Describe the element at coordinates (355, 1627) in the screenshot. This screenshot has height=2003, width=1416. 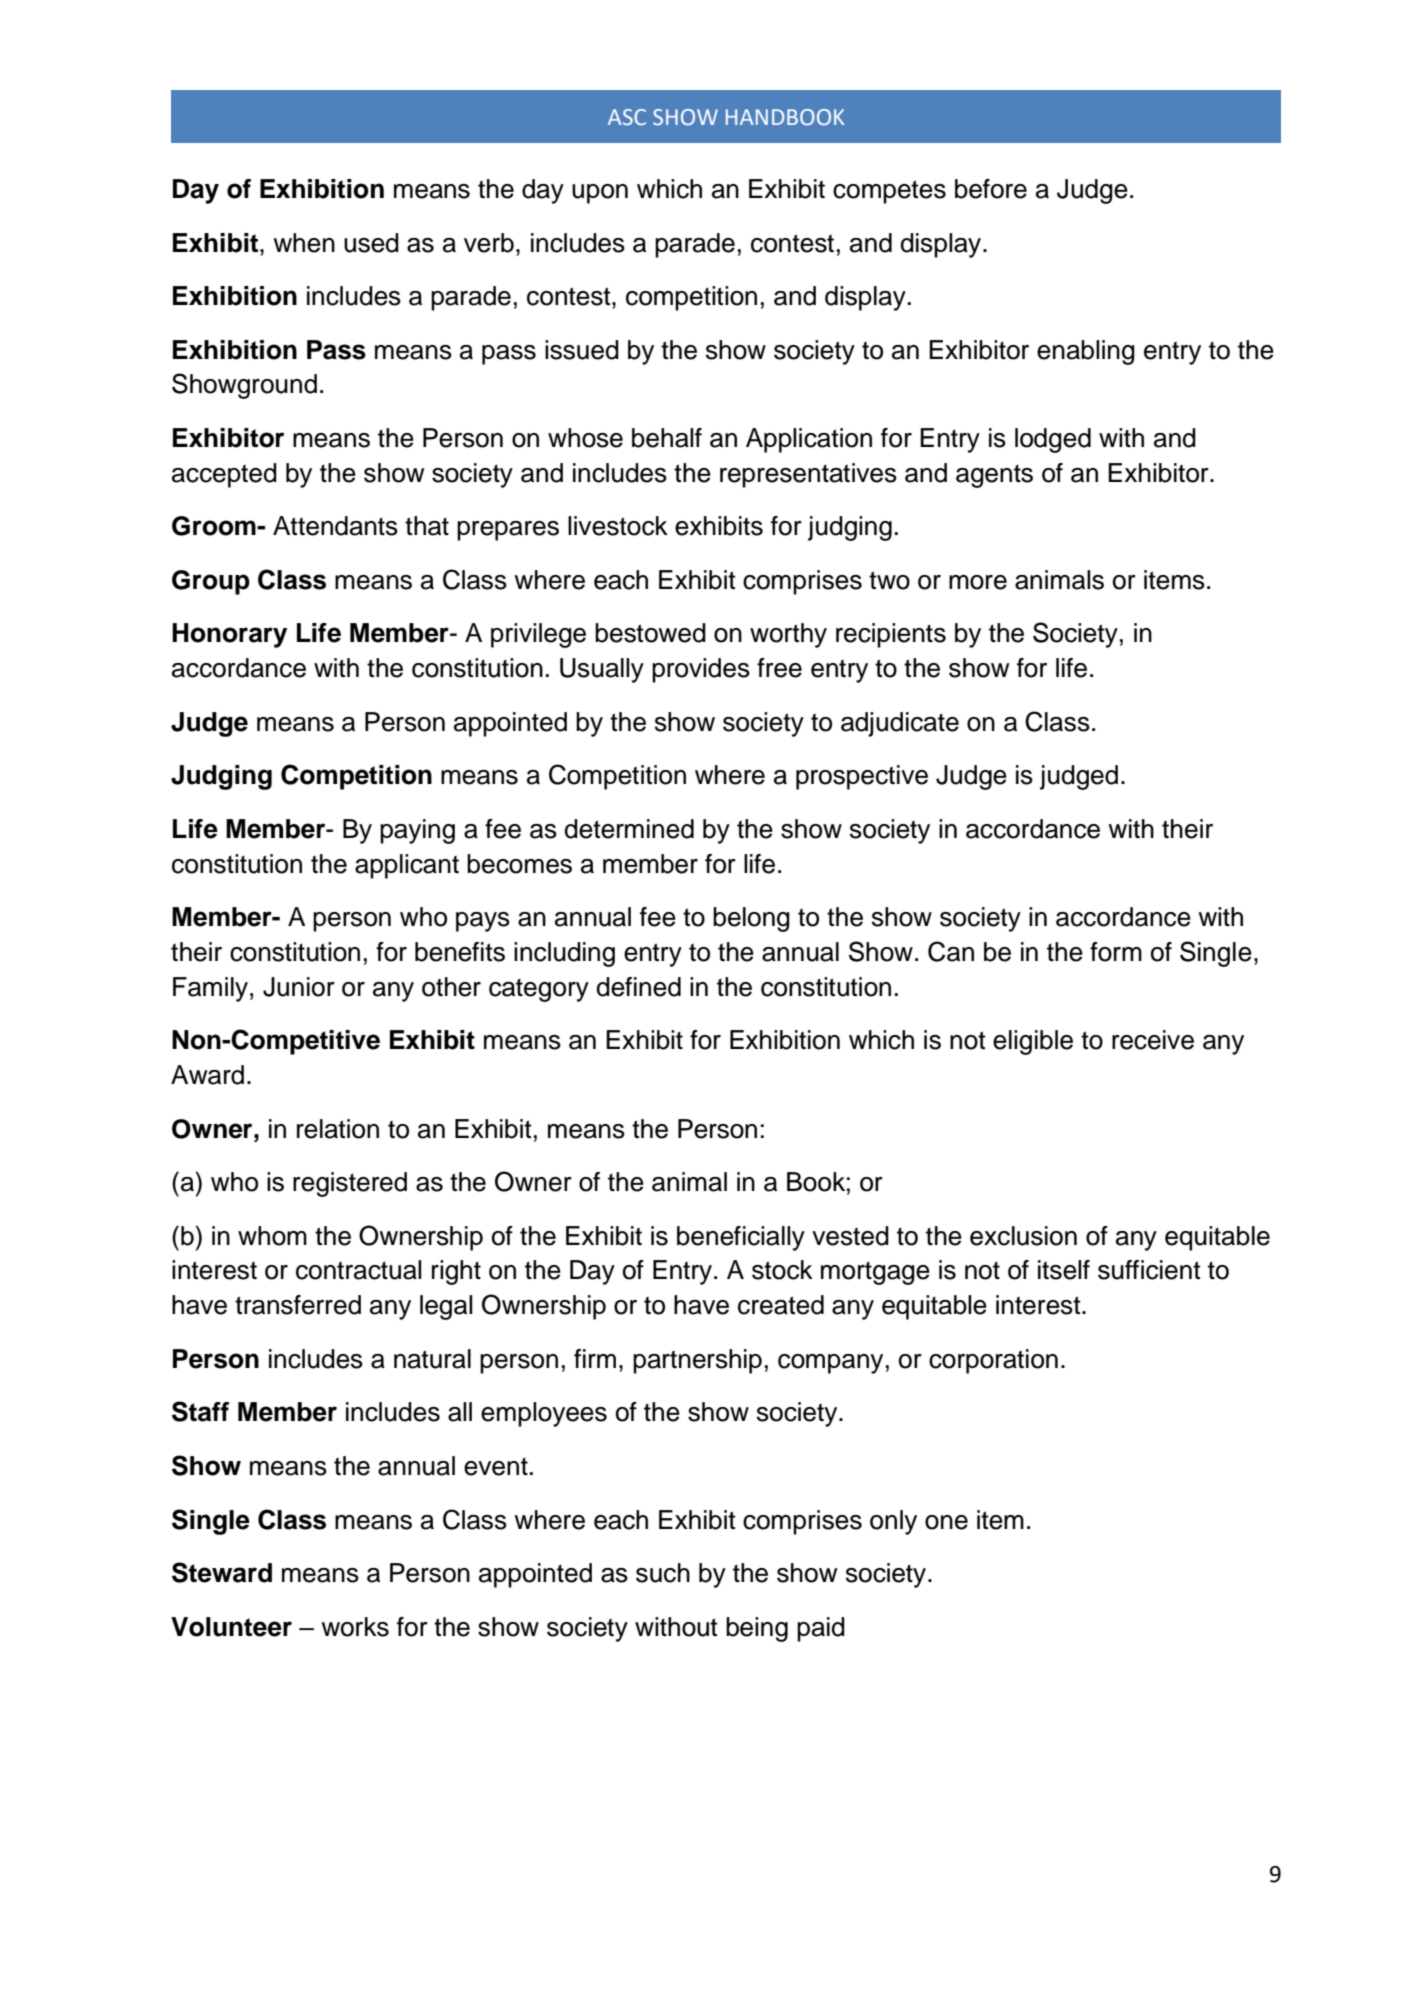
I see `works` at that location.
